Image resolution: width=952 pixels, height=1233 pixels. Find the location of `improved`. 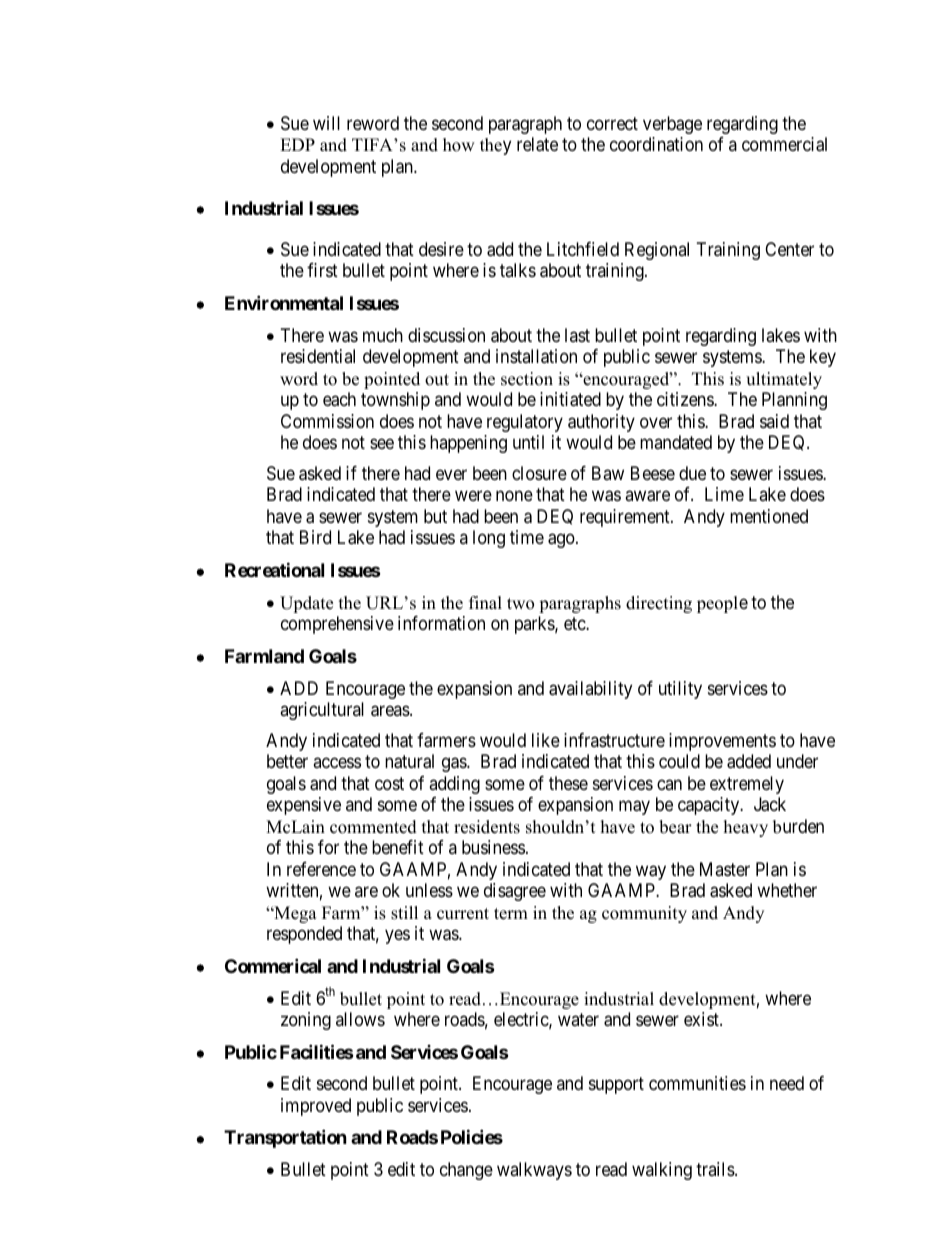

improved is located at coordinates (316, 1107).
